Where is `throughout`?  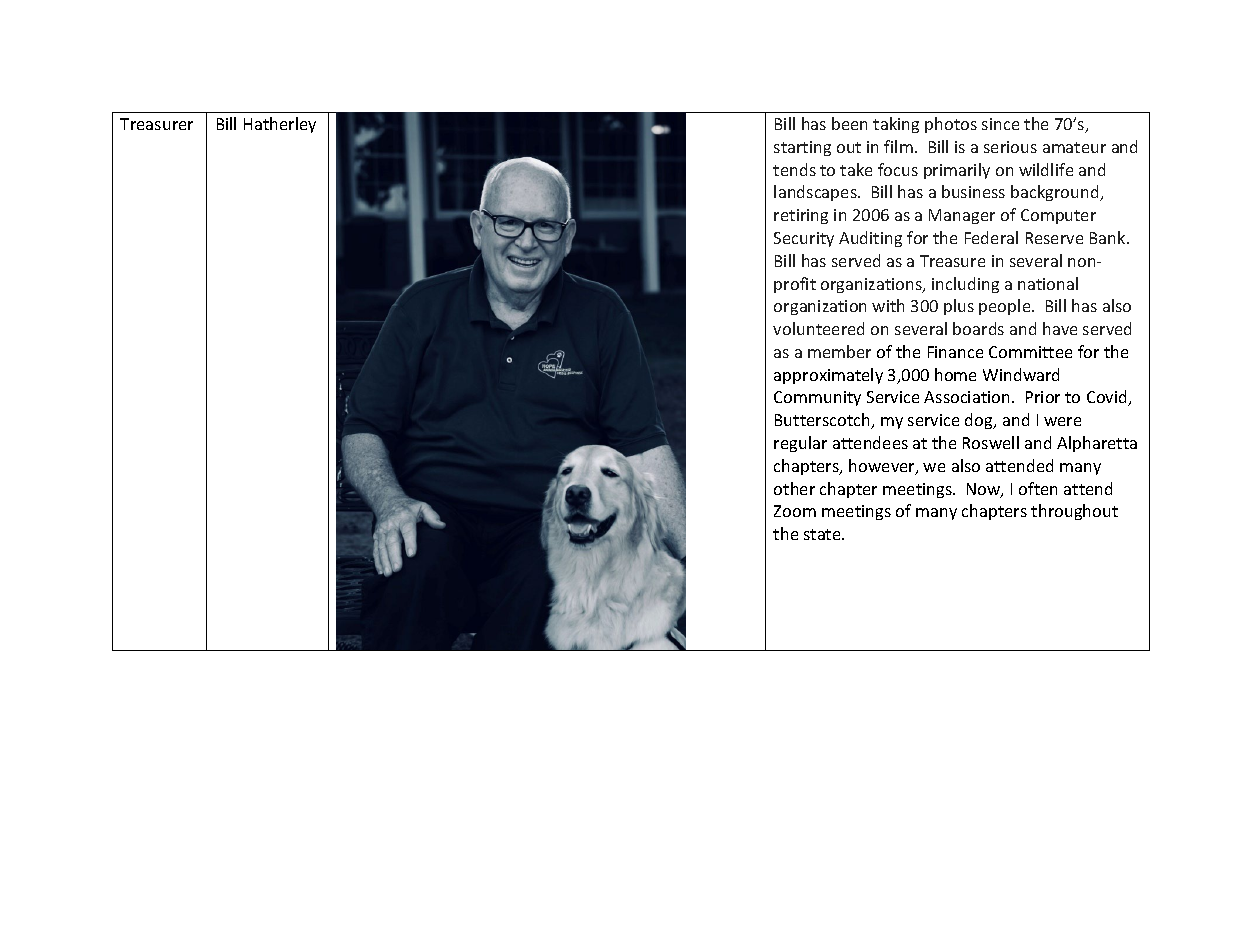
throughout is located at coordinates (1074, 512).
